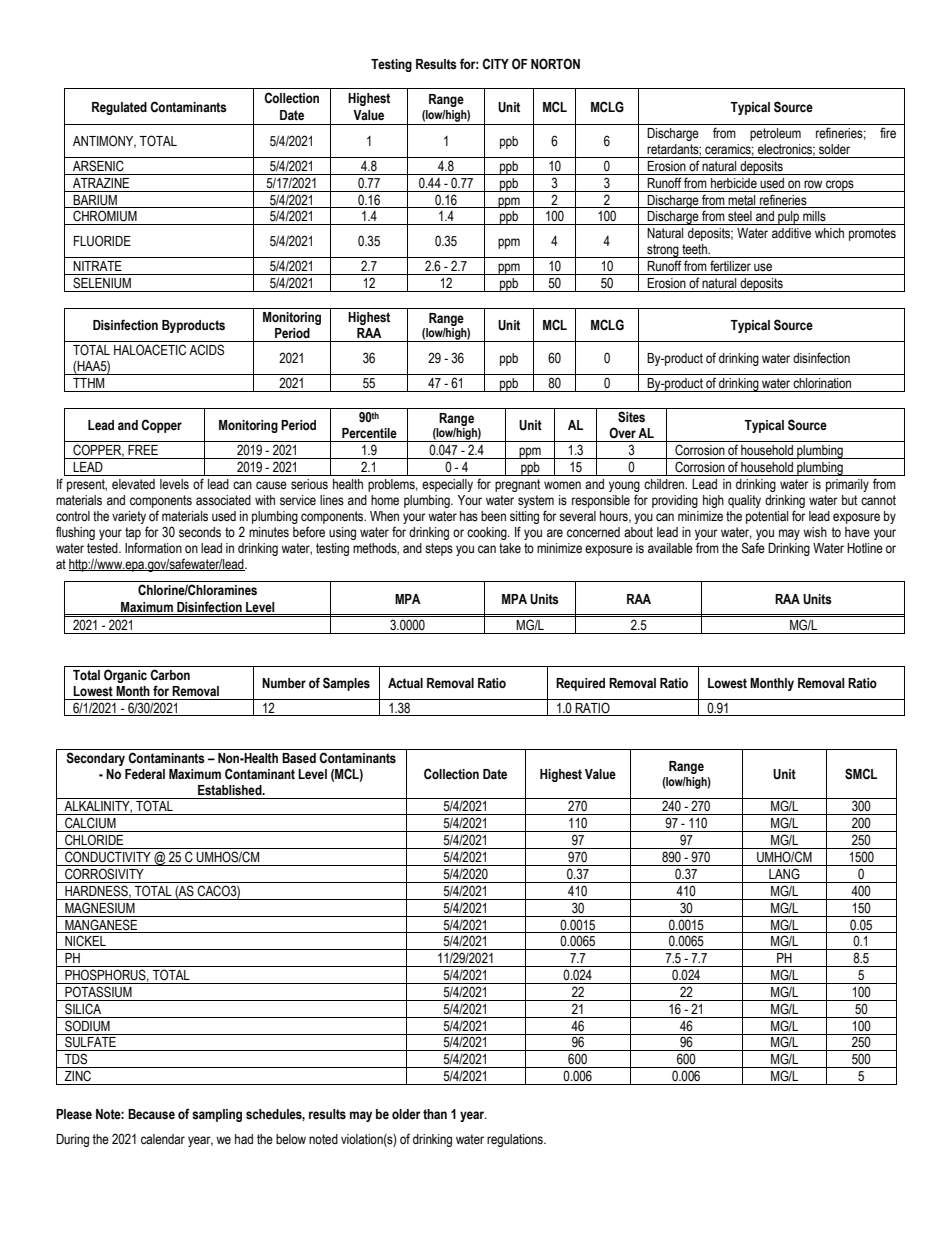 This screenshot has height=1233, width=952. I want to click on Regulated, so click(119, 108).
